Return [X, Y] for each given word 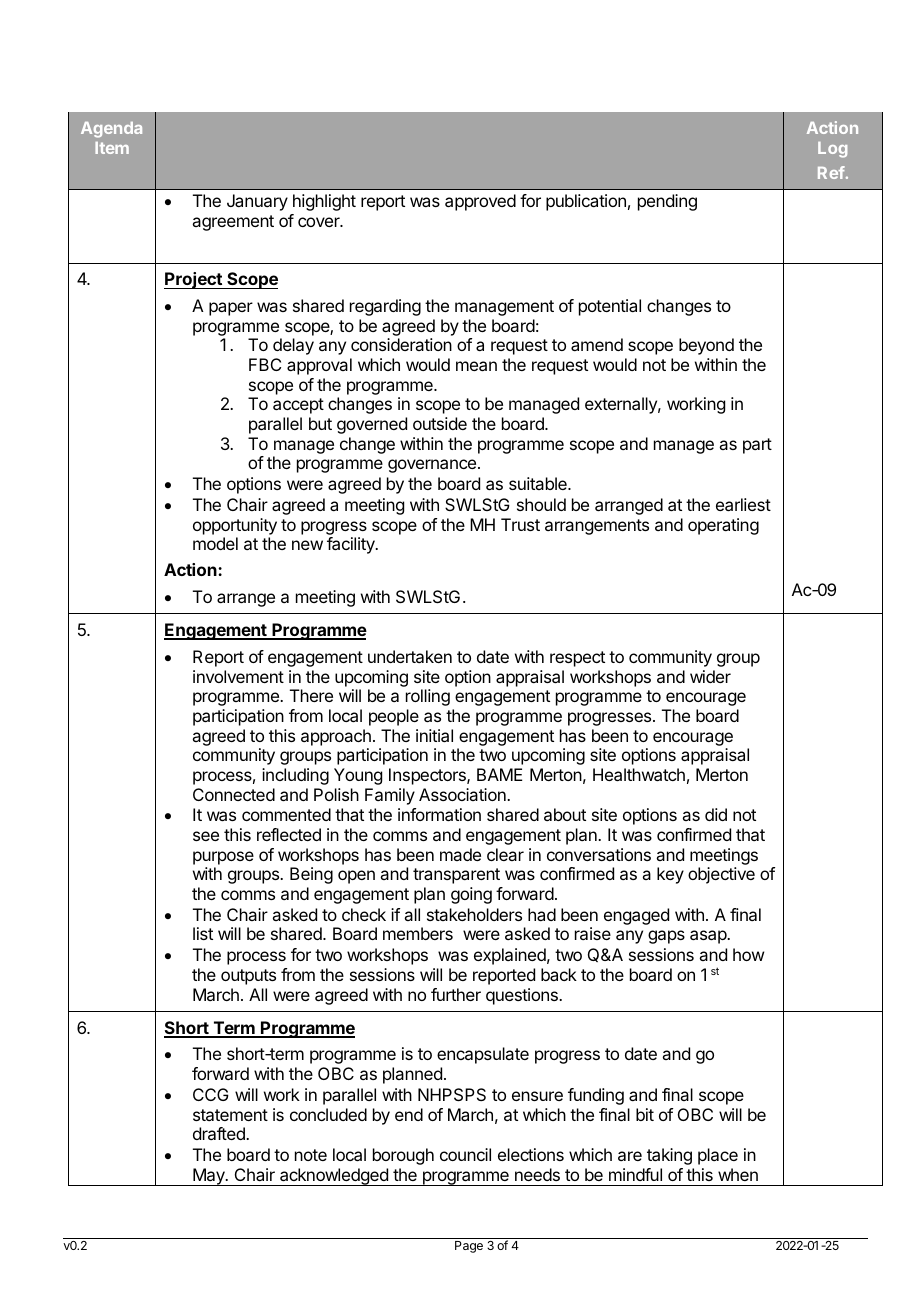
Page [469, 1247]
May [209, 1177]
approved [480, 202]
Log [832, 150]
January [257, 202]
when [738, 1174]
